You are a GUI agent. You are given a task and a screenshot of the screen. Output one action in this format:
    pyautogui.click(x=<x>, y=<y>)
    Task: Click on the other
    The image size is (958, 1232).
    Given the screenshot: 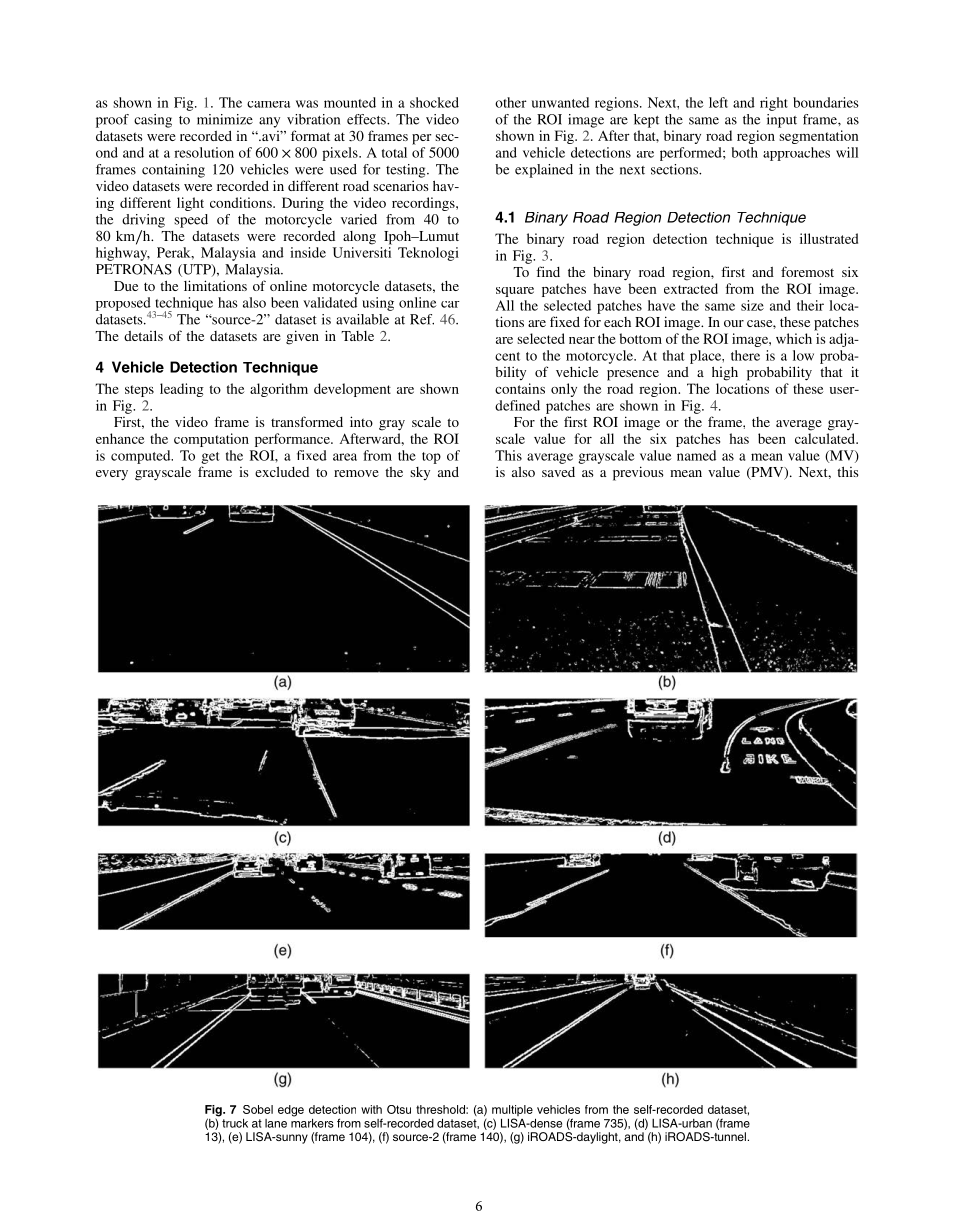 What is the action you would take?
    pyautogui.click(x=511, y=102)
